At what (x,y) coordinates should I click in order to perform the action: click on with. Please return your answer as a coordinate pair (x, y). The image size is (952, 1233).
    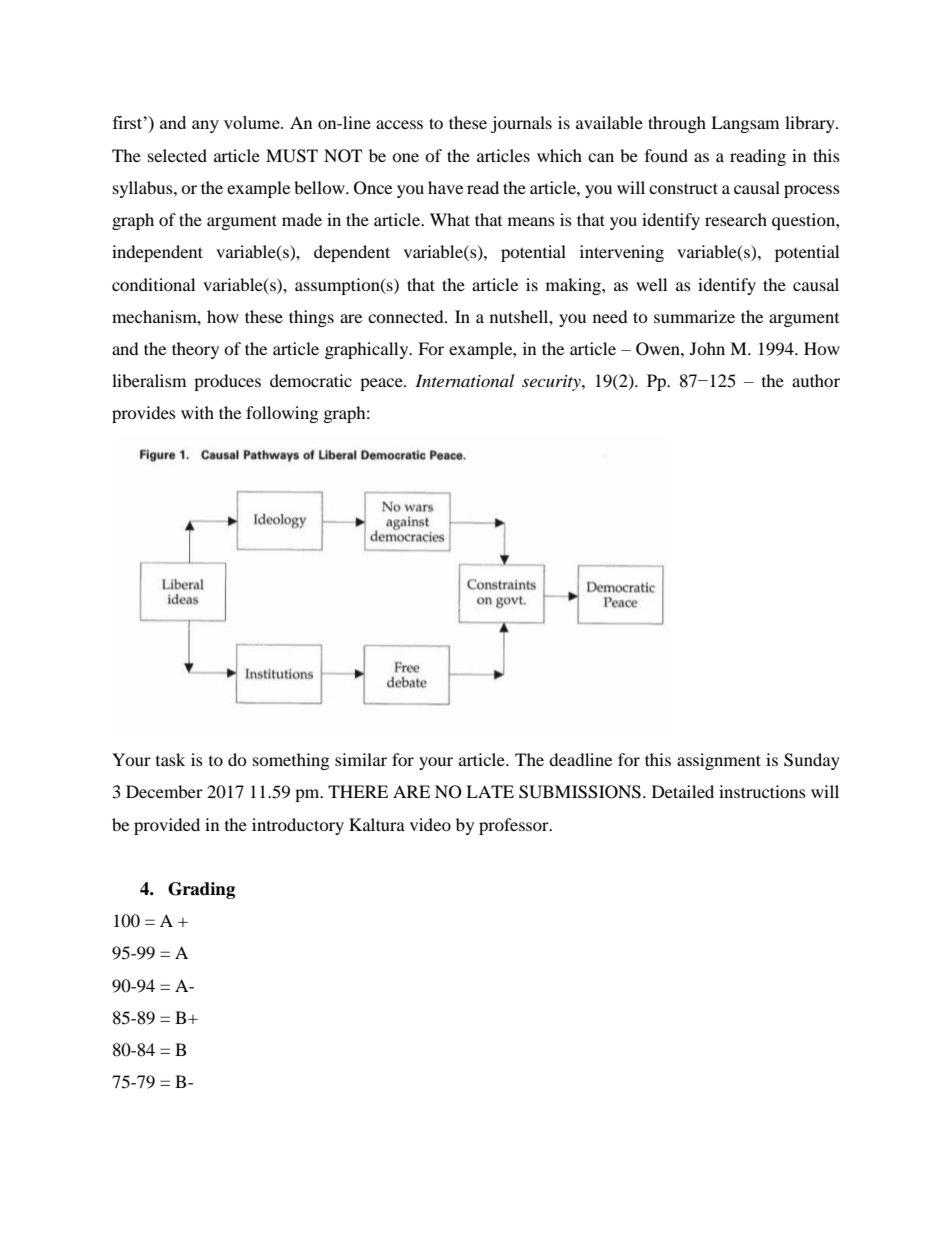
    Looking at the image, I should click on (197, 412).
